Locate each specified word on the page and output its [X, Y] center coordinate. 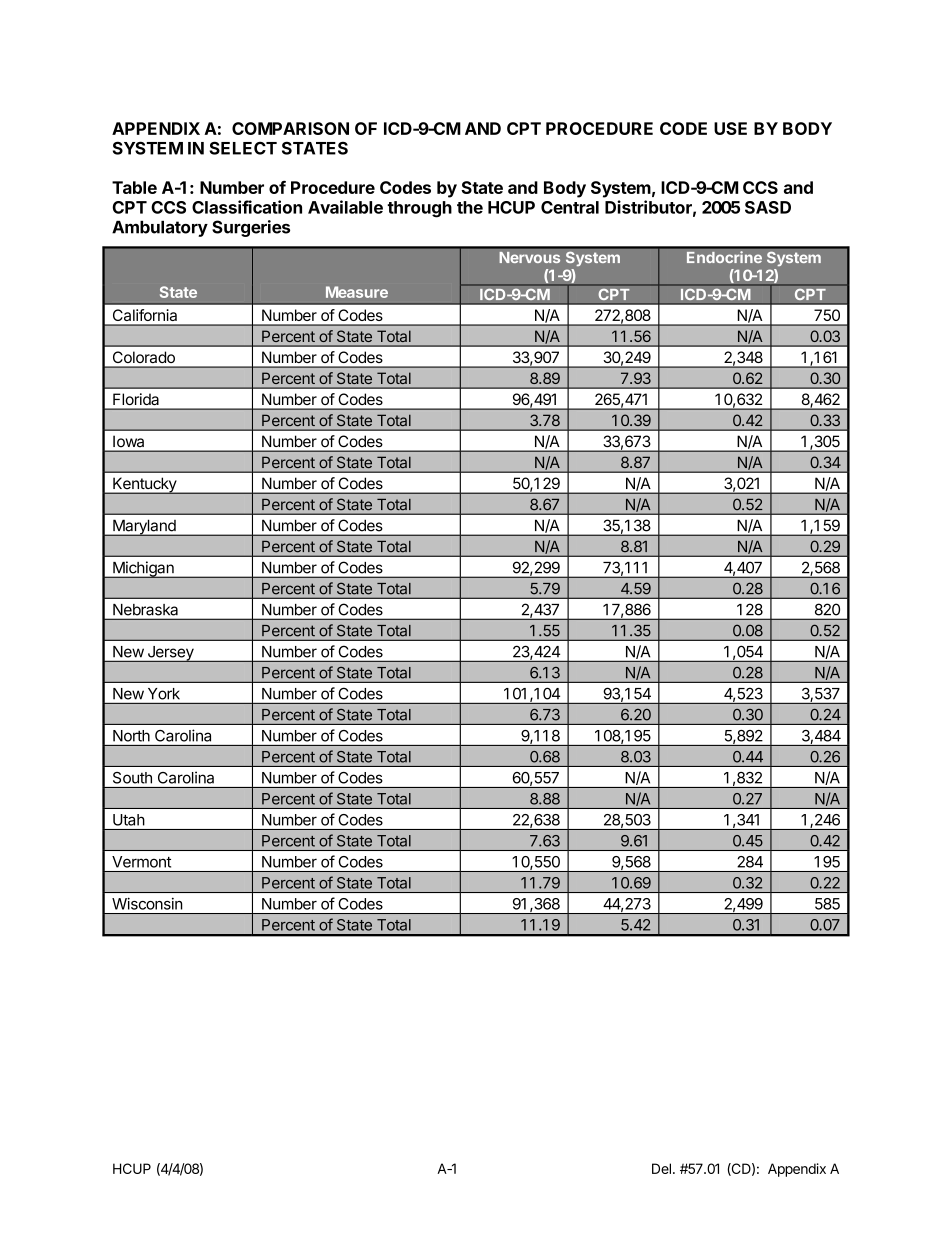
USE [730, 128]
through [419, 209]
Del [661, 1168]
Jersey [170, 654]
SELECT [243, 148]
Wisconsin [147, 903]
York [164, 694]
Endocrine [724, 257]
